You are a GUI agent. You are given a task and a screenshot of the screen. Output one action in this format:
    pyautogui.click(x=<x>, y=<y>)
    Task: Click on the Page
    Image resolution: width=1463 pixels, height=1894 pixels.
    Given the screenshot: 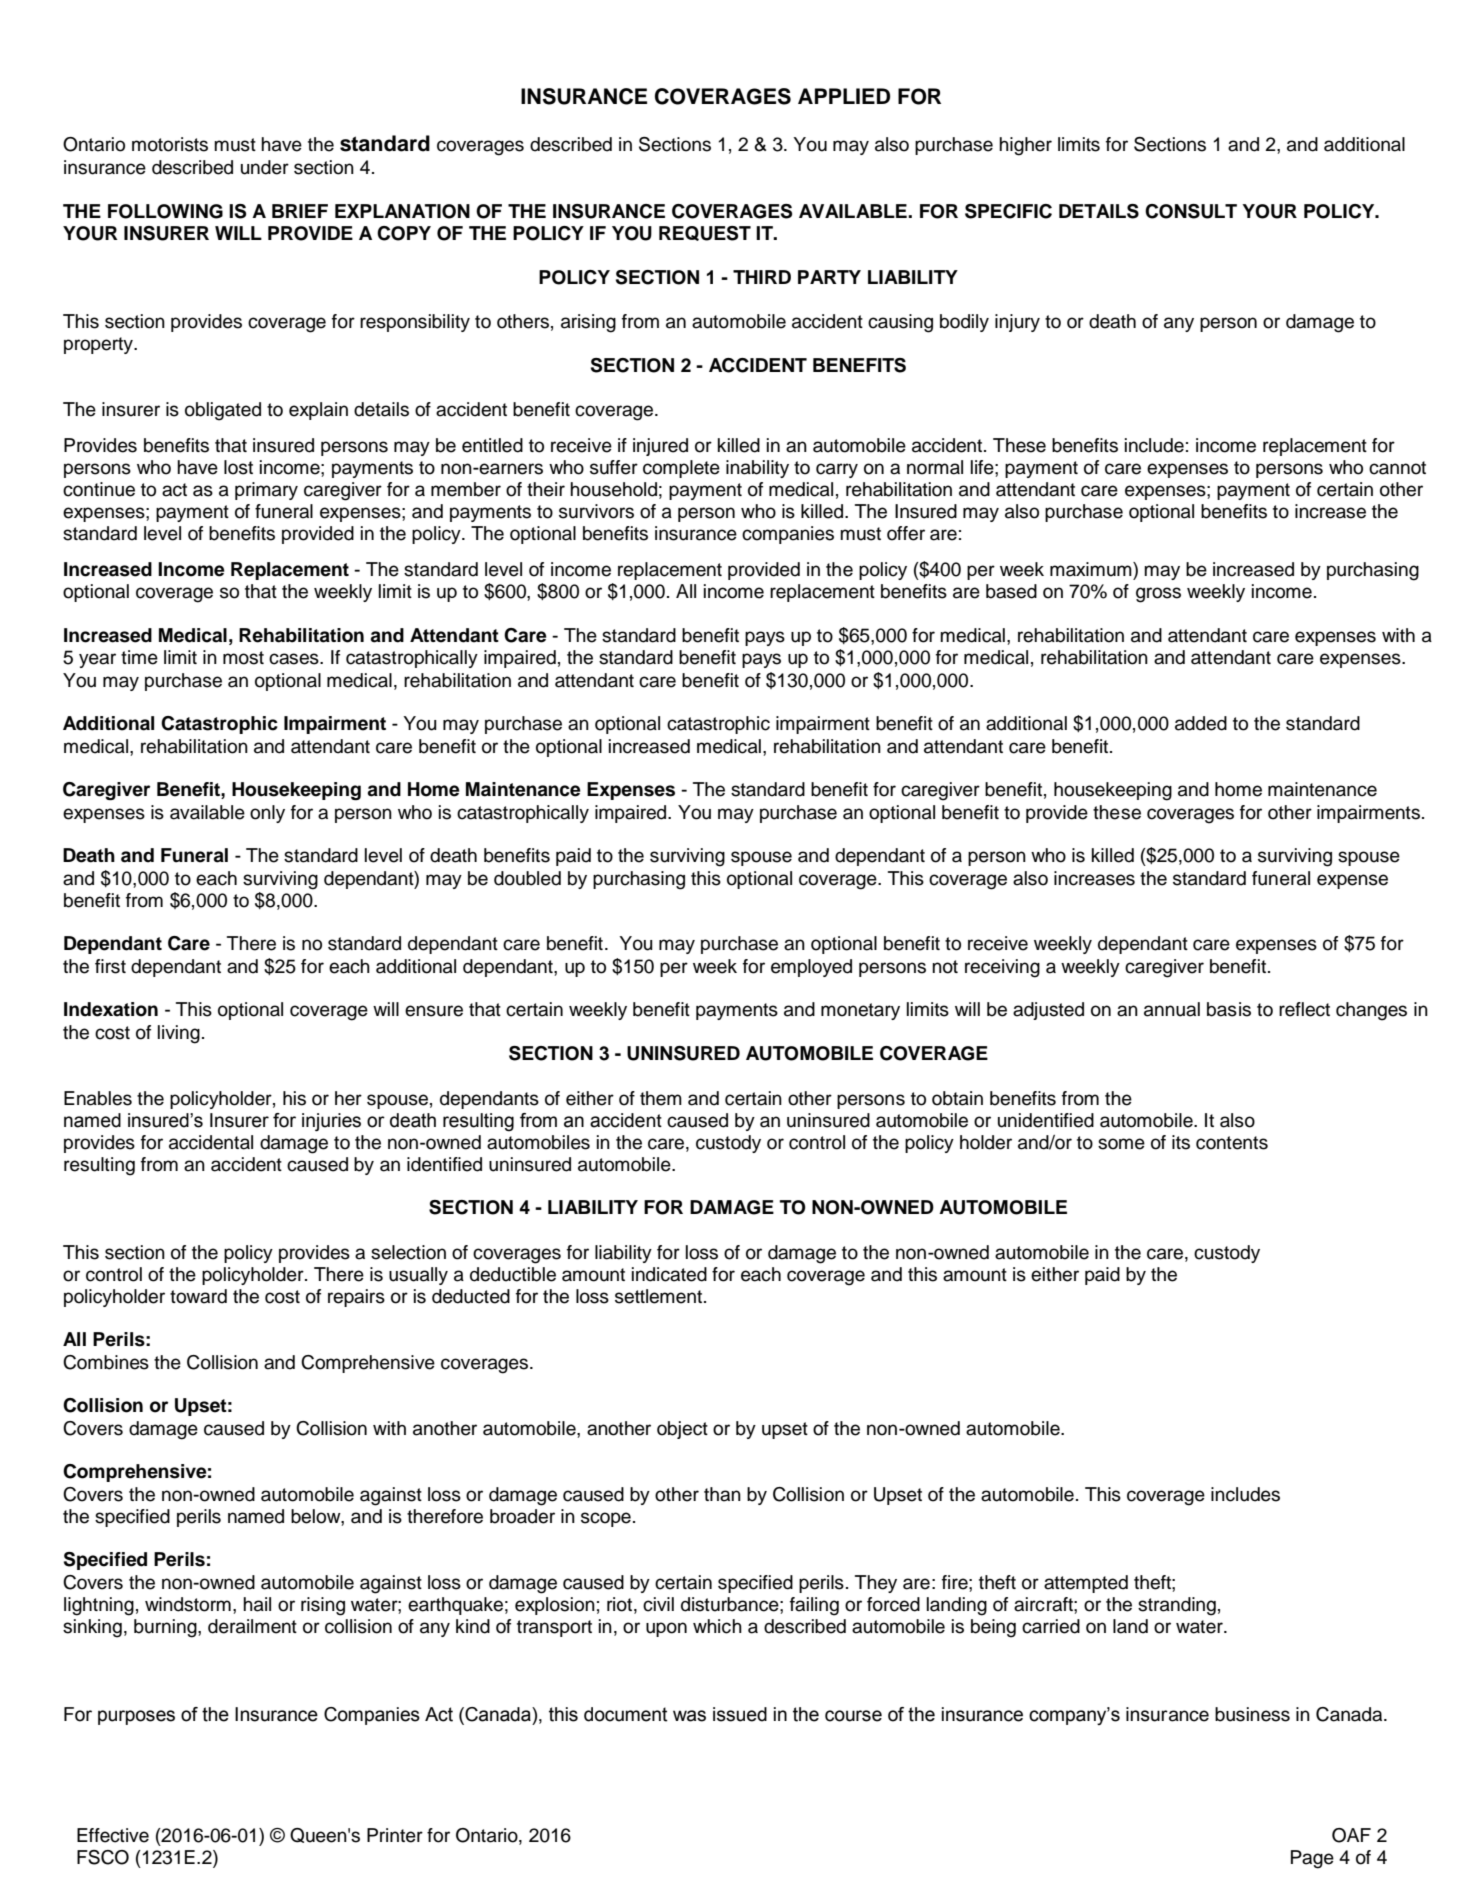 What is the action you would take?
    pyautogui.click(x=1312, y=1859)
